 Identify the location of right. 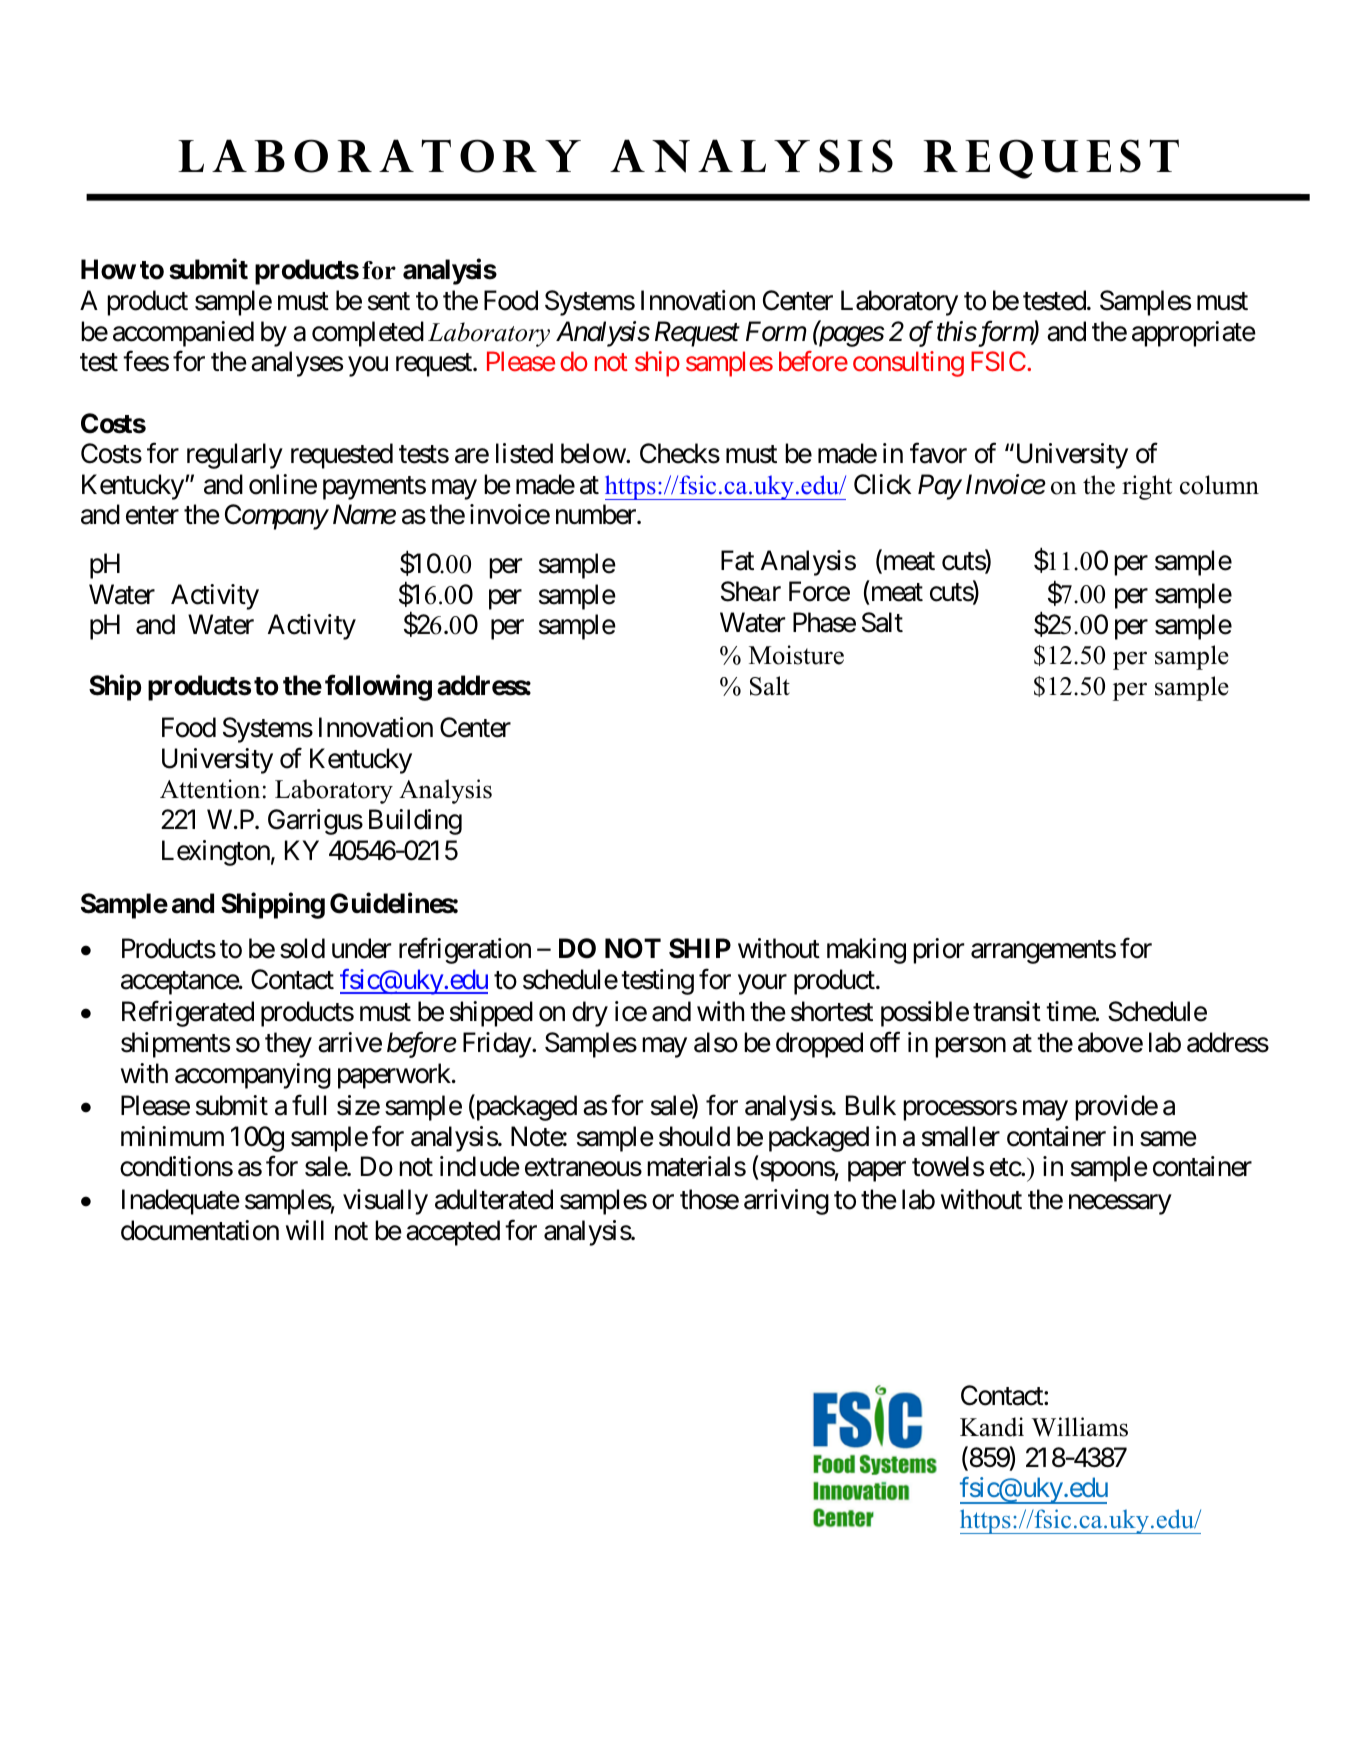
(1147, 487).
